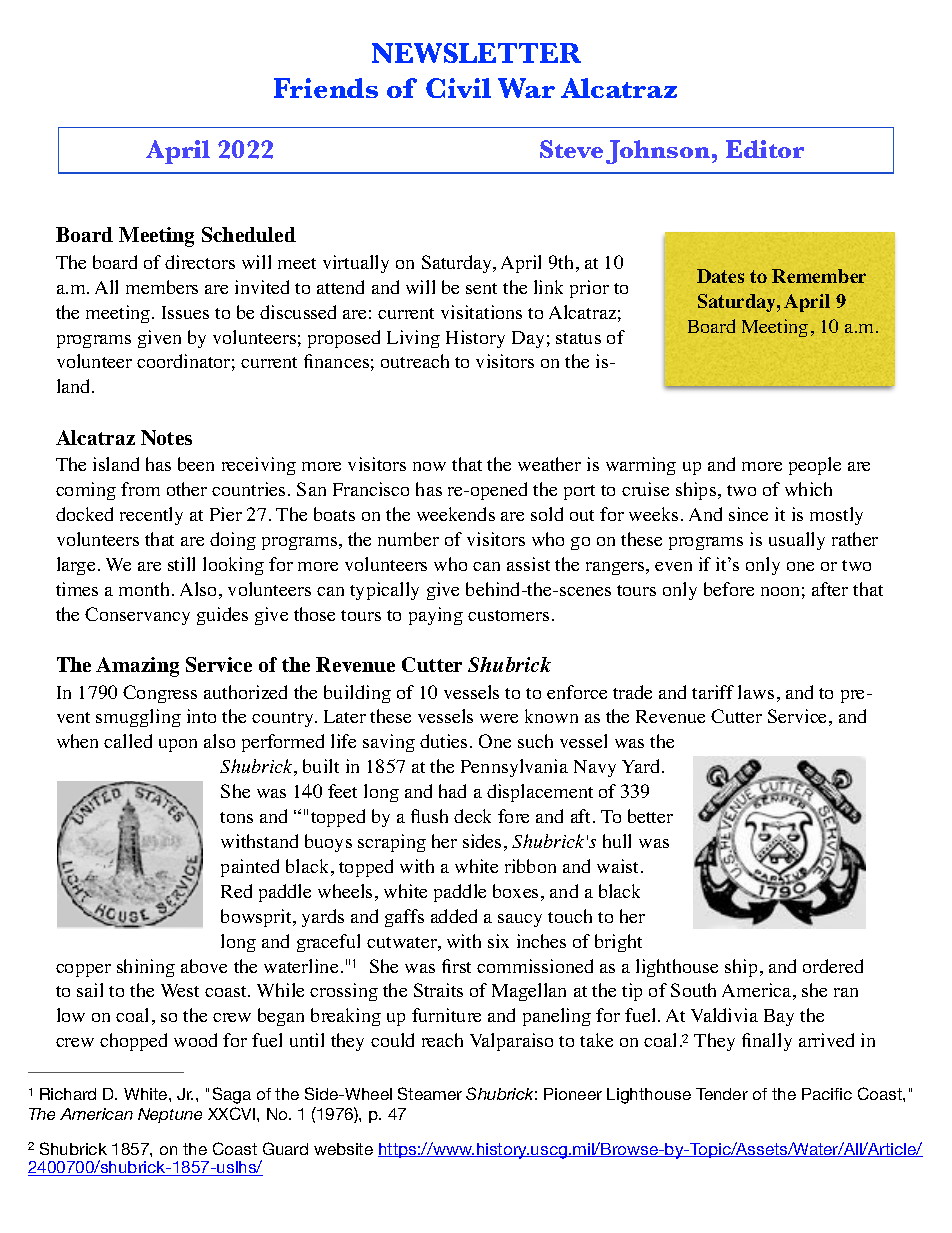 This screenshot has width=952, height=1233. I want to click on ordered, so click(833, 966).
